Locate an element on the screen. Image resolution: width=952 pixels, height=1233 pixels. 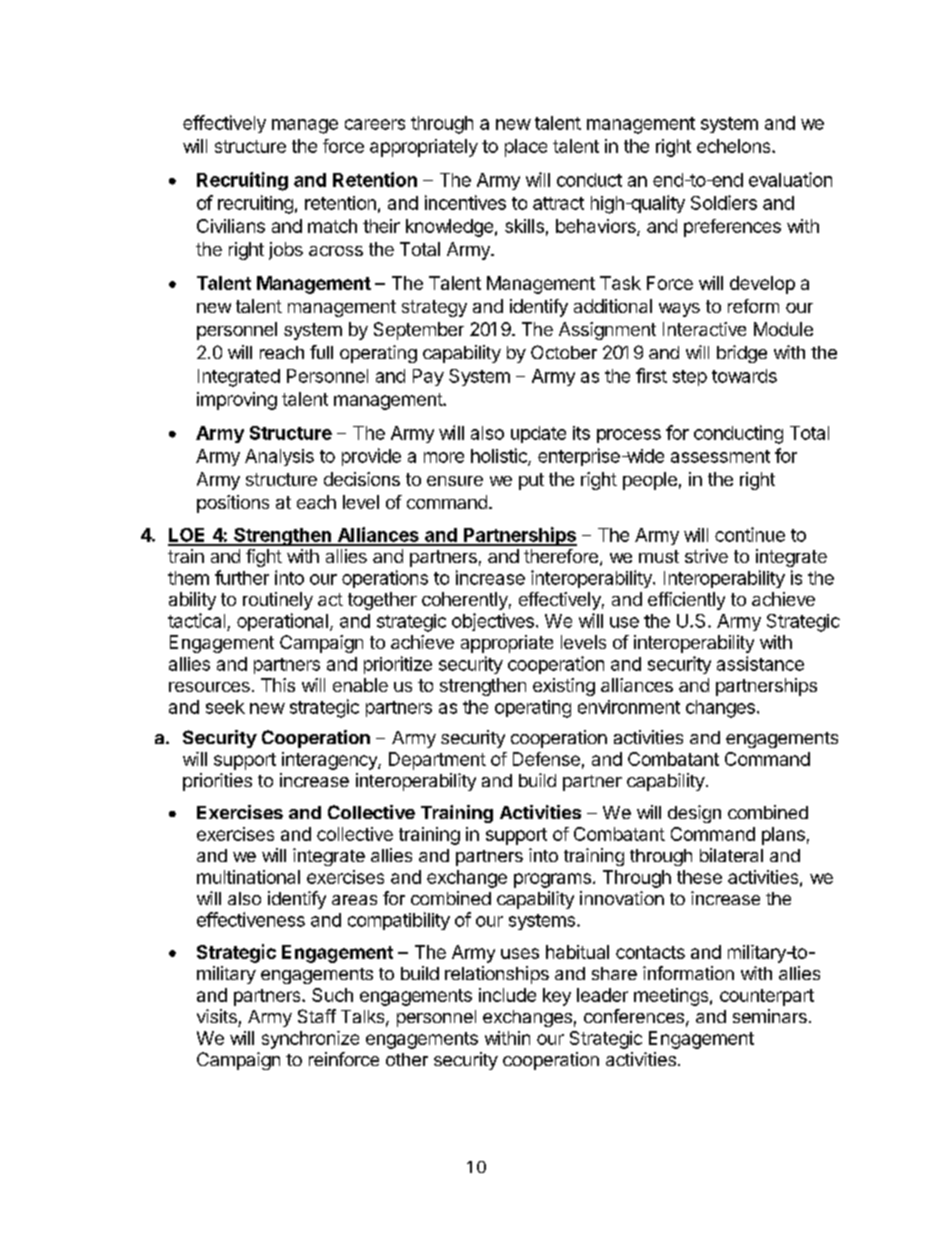
seek is located at coordinates (225, 707).
